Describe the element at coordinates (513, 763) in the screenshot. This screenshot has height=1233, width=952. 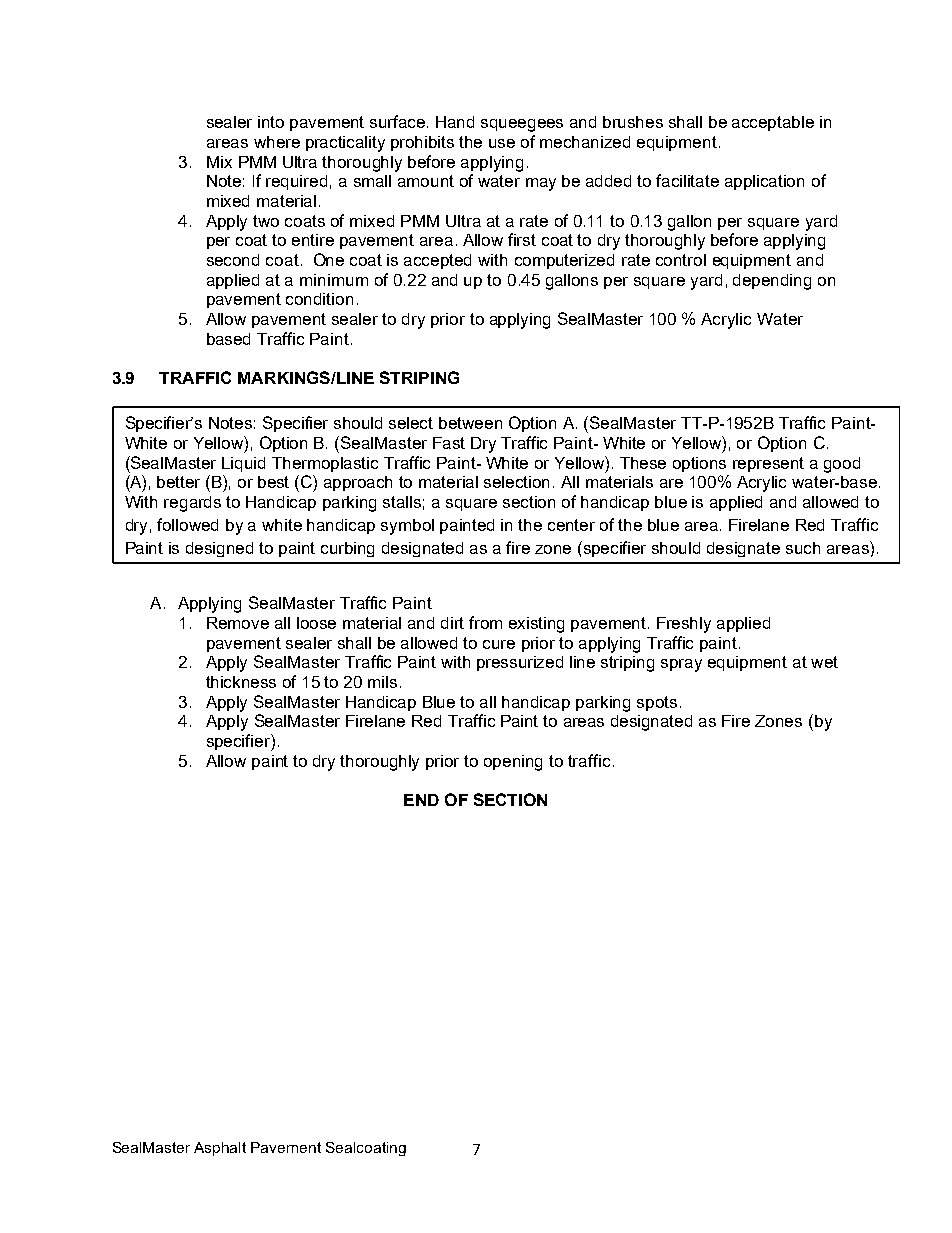
I see `opening` at that location.
